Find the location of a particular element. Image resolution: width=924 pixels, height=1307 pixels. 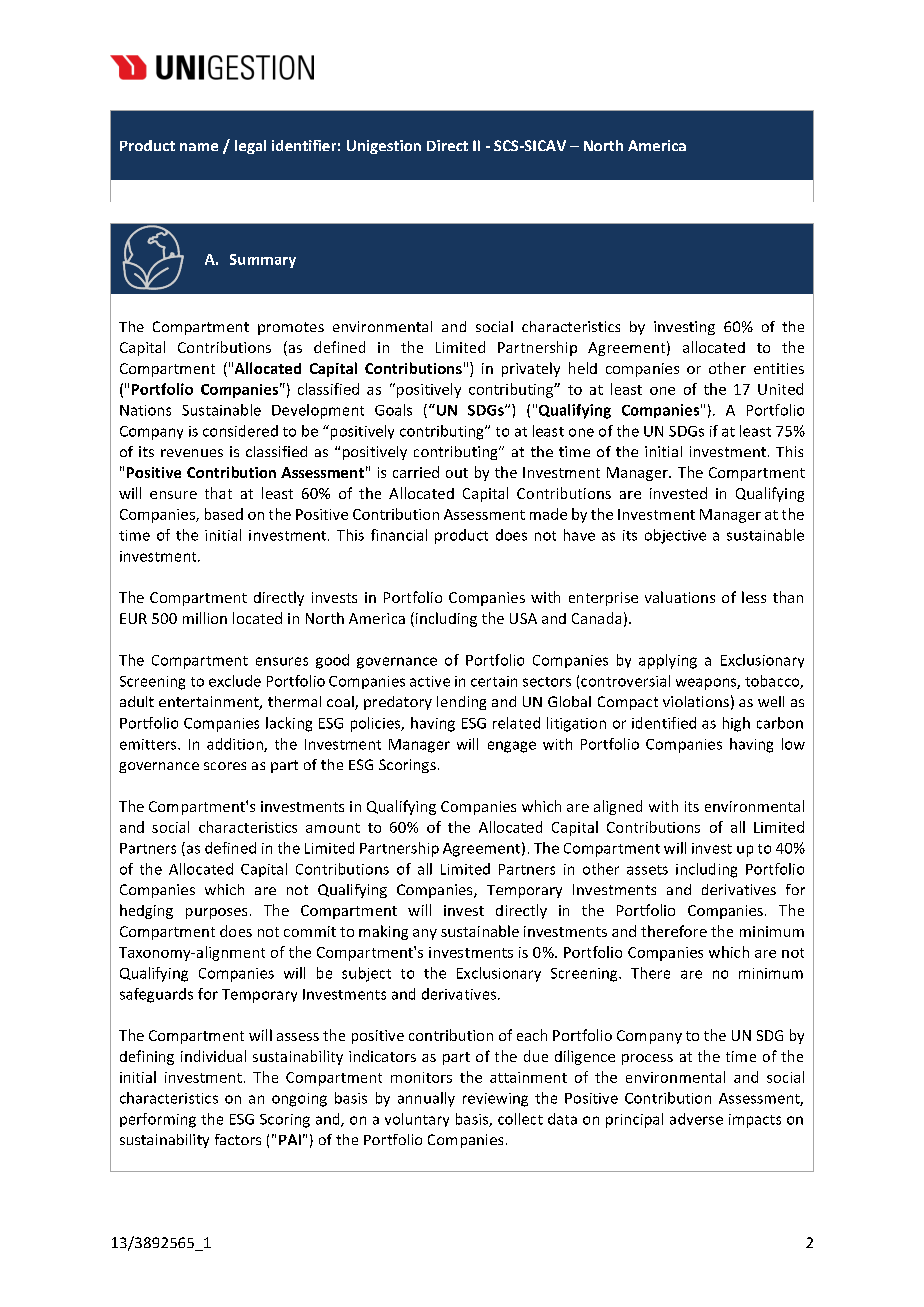

adverse is located at coordinates (696, 1119).
